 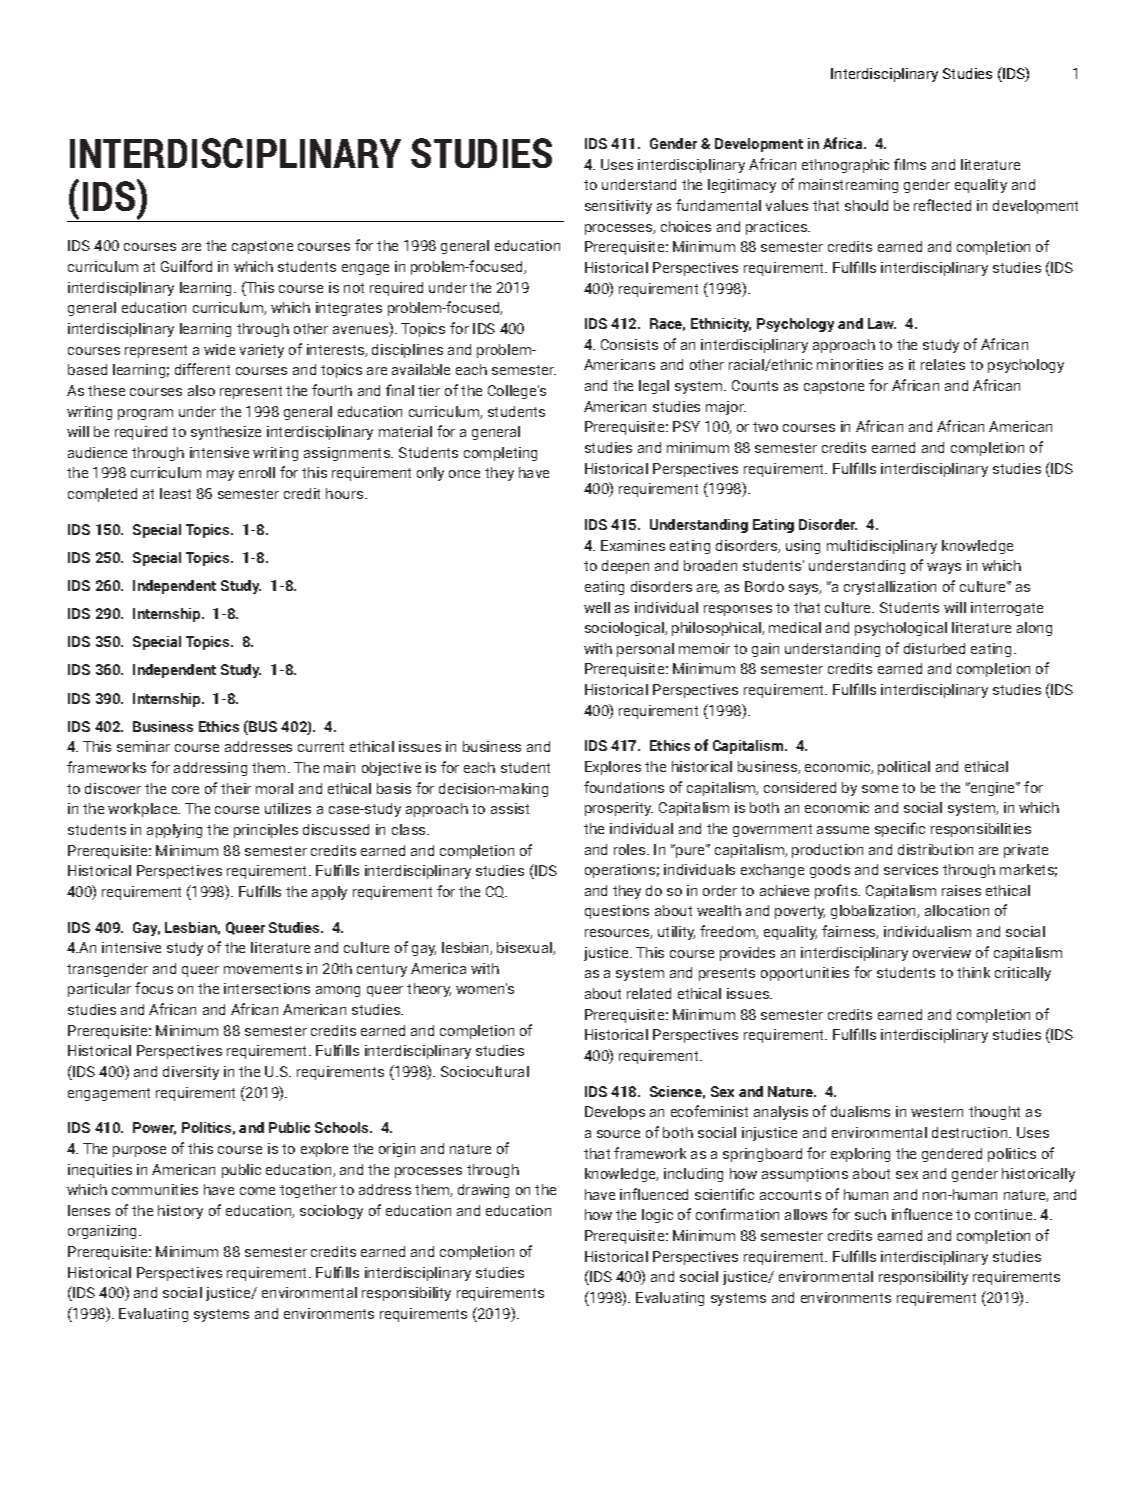 What do you see at coordinates (483, 1191) in the screenshot?
I see `drawing` at bounding box center [483, 1191].
